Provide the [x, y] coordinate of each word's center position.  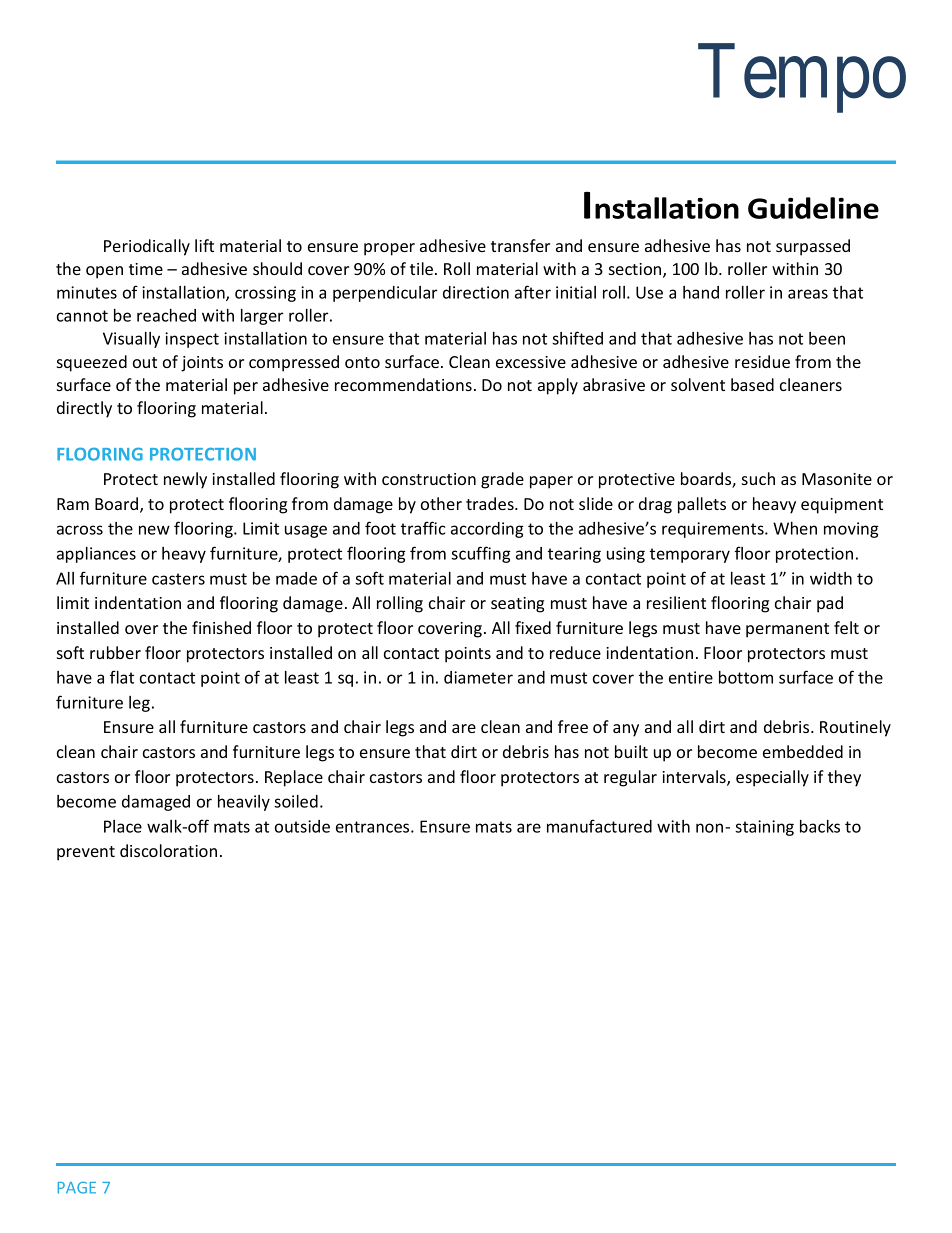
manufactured [599, 826]
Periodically [147, 247]
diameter [478, 677]
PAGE [77, 1188]
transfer [520, 245]
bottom [746, 677]
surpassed [813, 247]
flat [122, 677]
